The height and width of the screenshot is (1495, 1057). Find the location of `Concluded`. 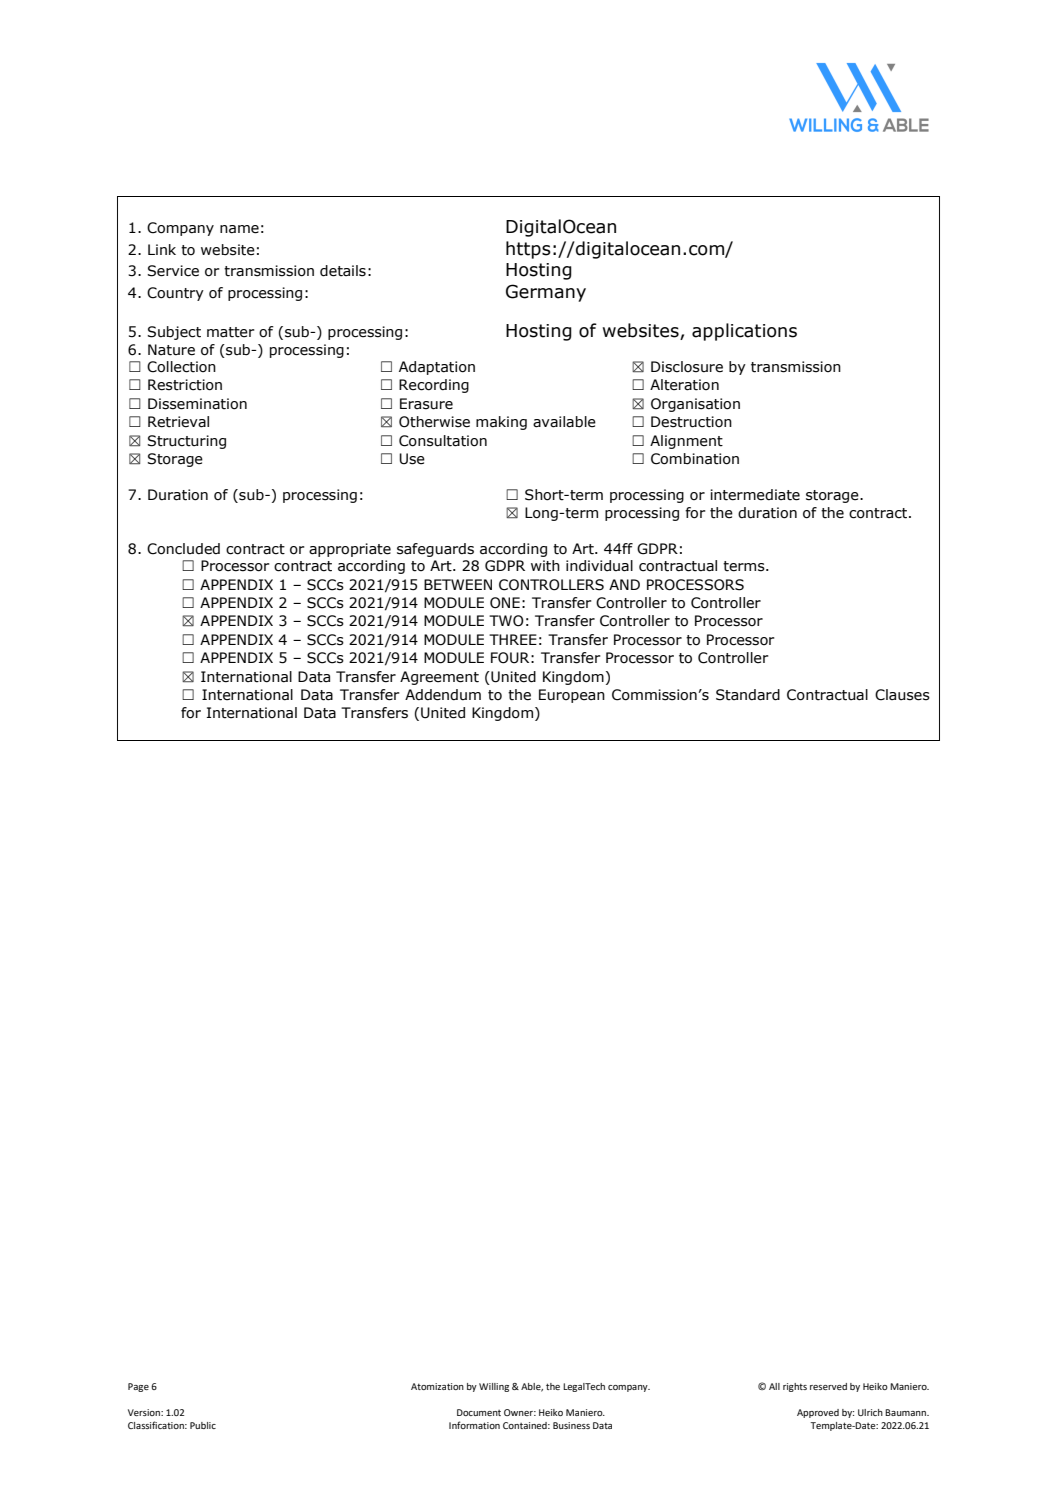

Concluded is located at coordinates (183, 549).
